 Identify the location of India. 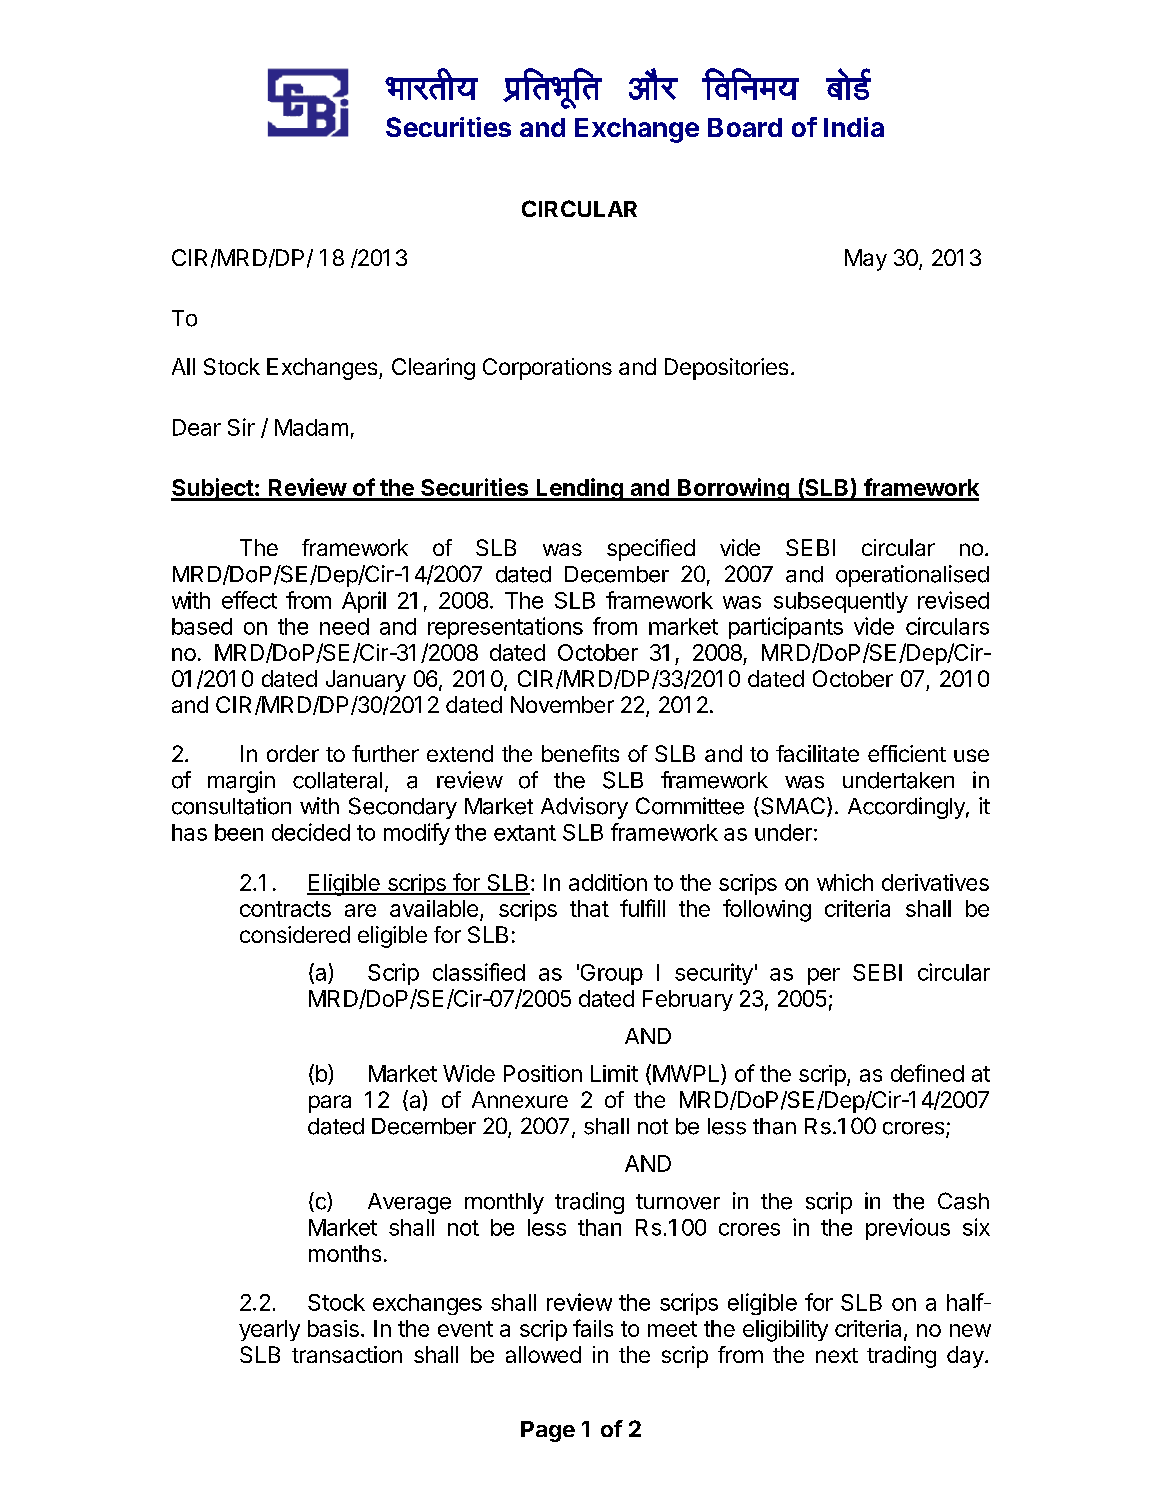
(854, 127).
